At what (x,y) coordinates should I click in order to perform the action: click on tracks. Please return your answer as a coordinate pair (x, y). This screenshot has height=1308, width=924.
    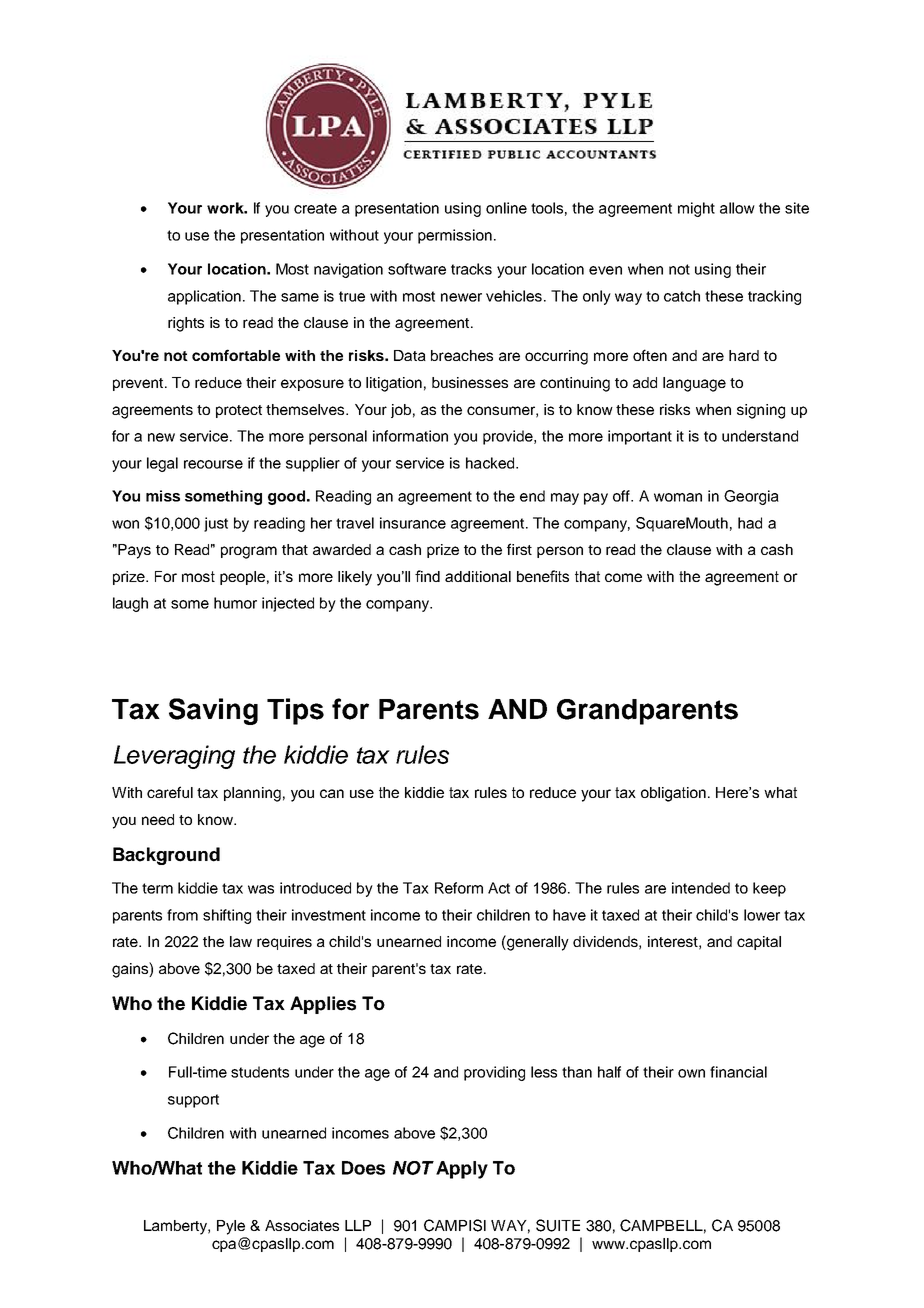
    Looking at the image, I should click on (471, 269).
